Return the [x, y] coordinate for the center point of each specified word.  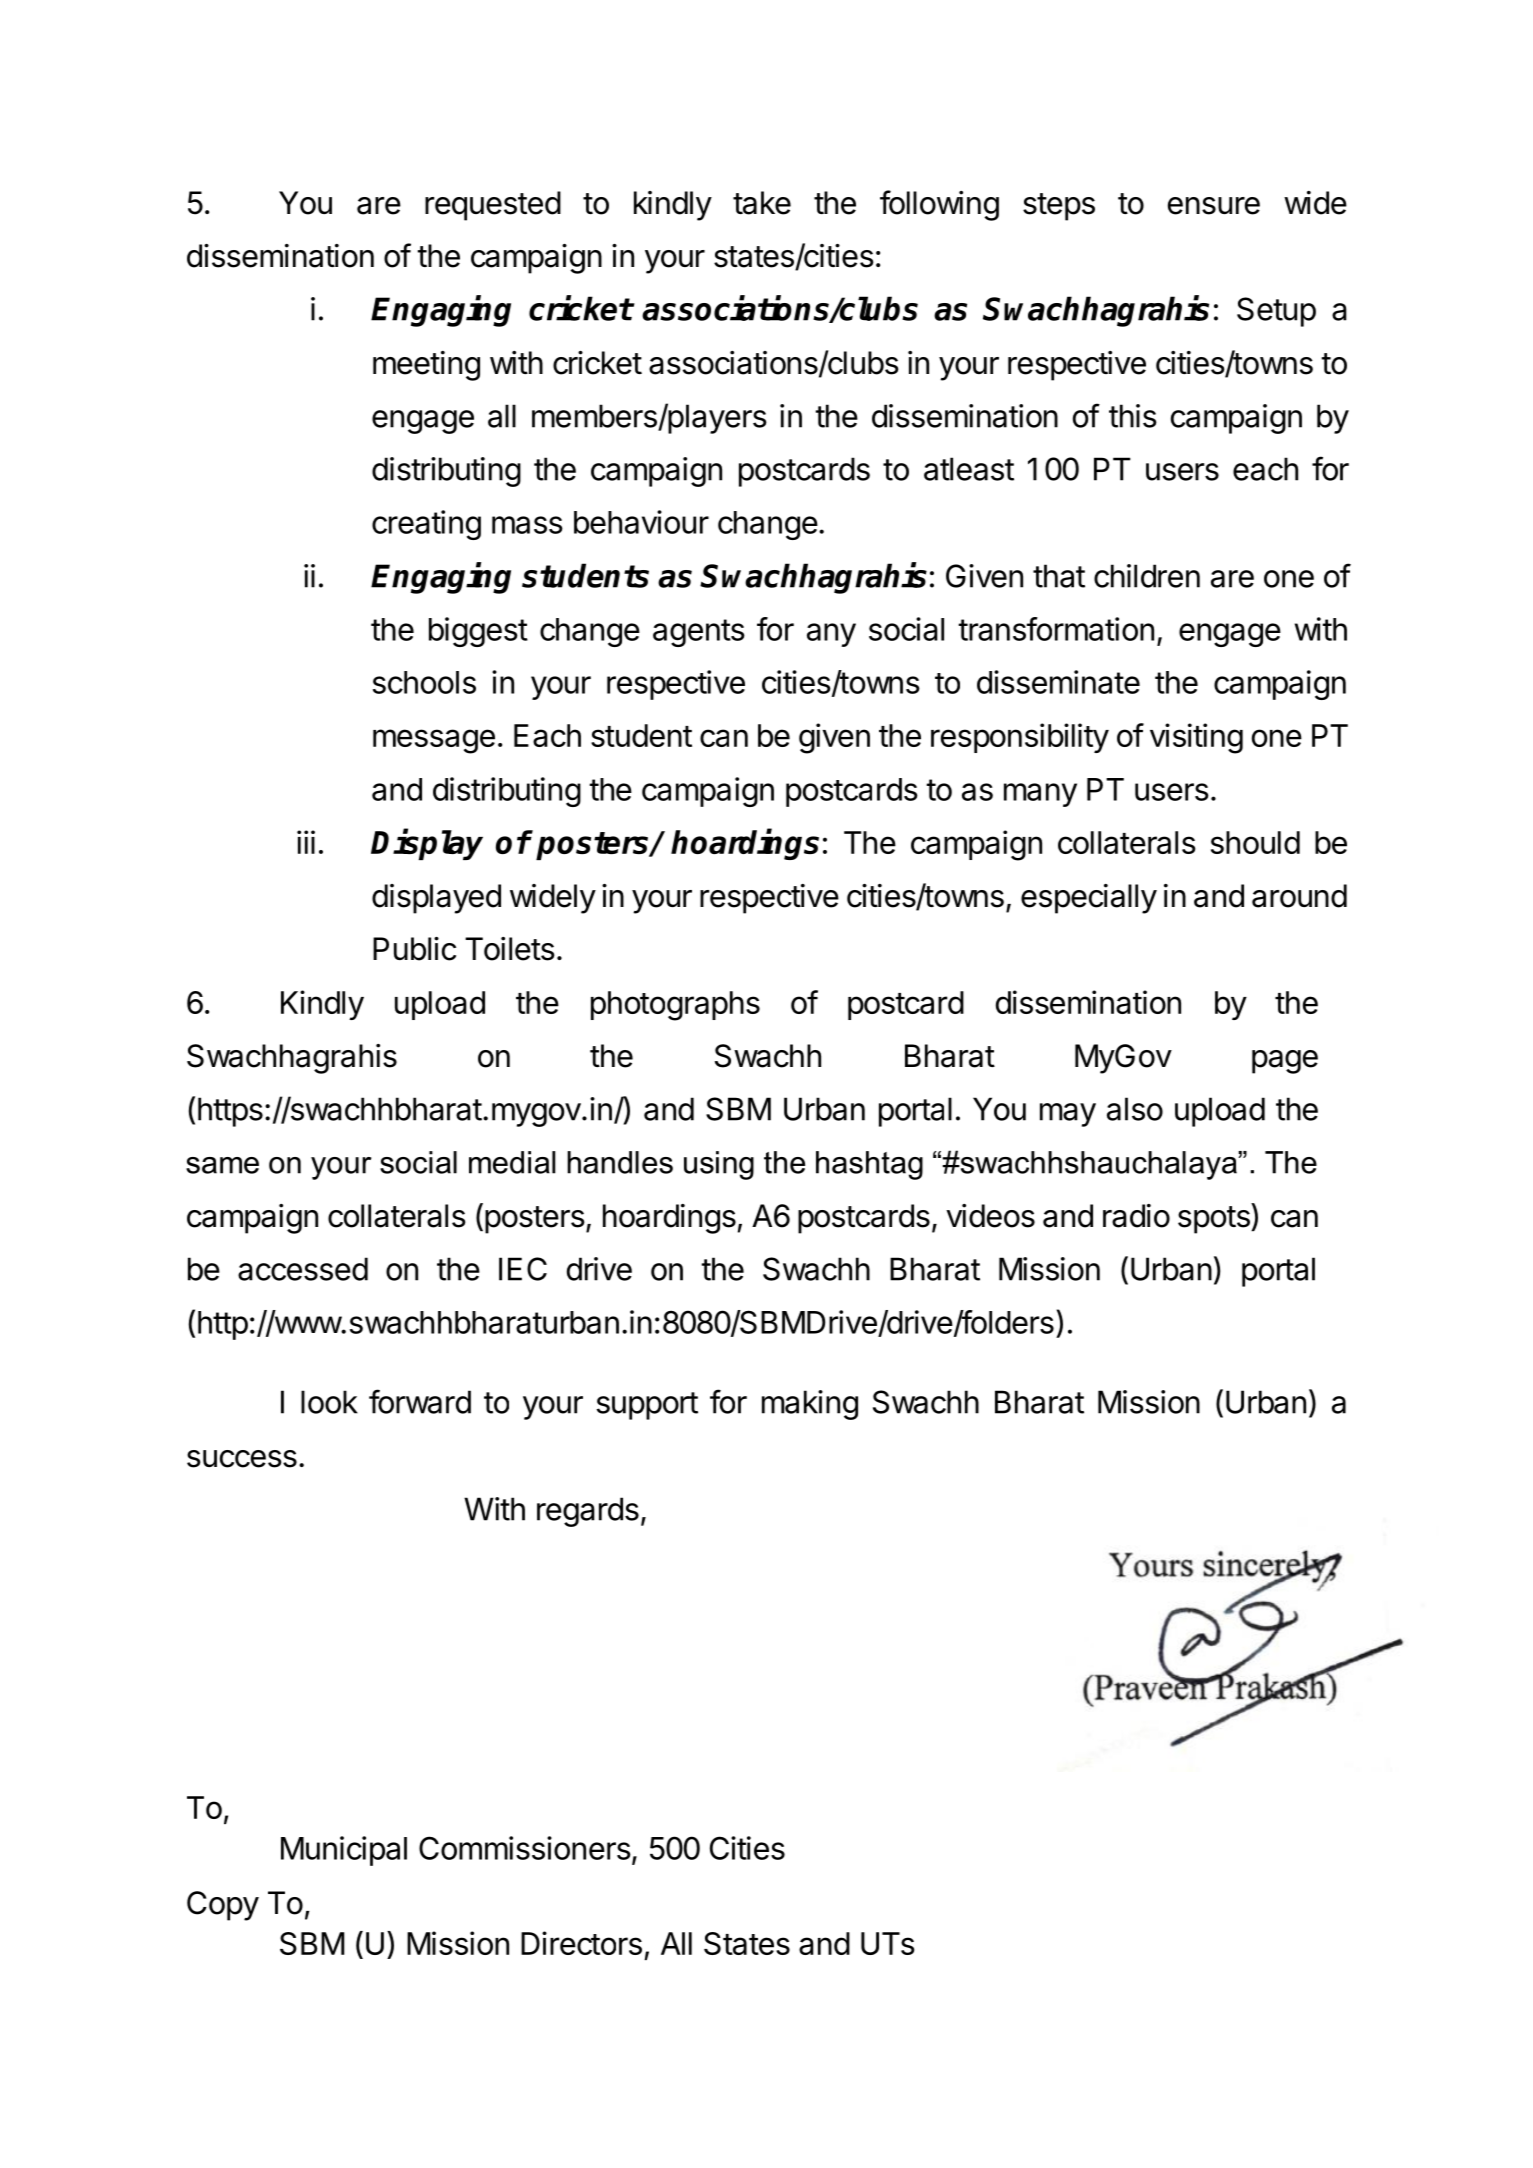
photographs [675, 1006]
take [762, 203]
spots [1215, 1220]
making [810, 1405]
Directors [581, 1943]
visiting [1196, 738]
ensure [1214, 206]
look [329, 1402]
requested [493, 206]
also [1135, 1109]
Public [414, 949]
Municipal [344, 1851]
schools [424, 682]
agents [699, 633]
